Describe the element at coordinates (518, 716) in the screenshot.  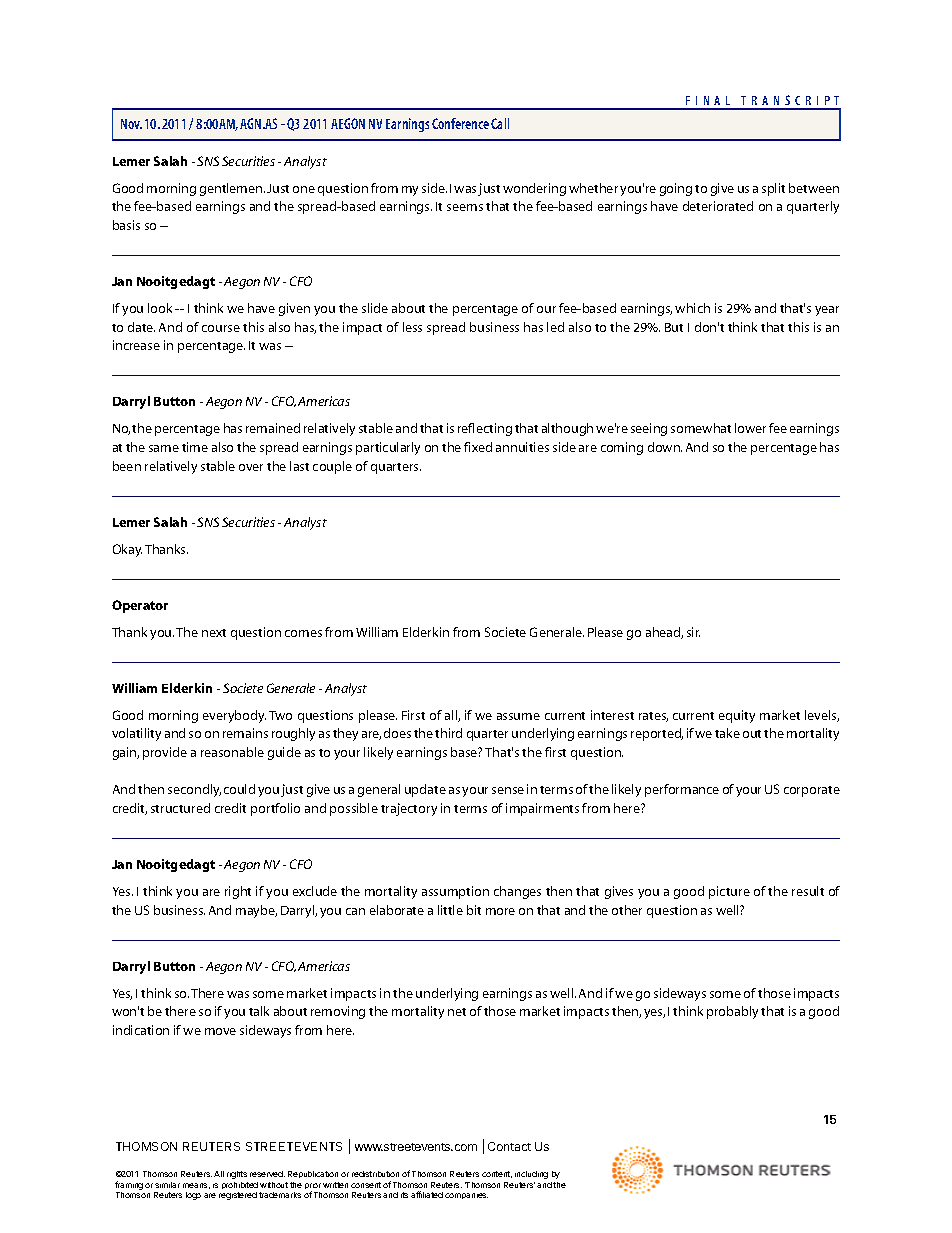
I see `assume` at that location.
